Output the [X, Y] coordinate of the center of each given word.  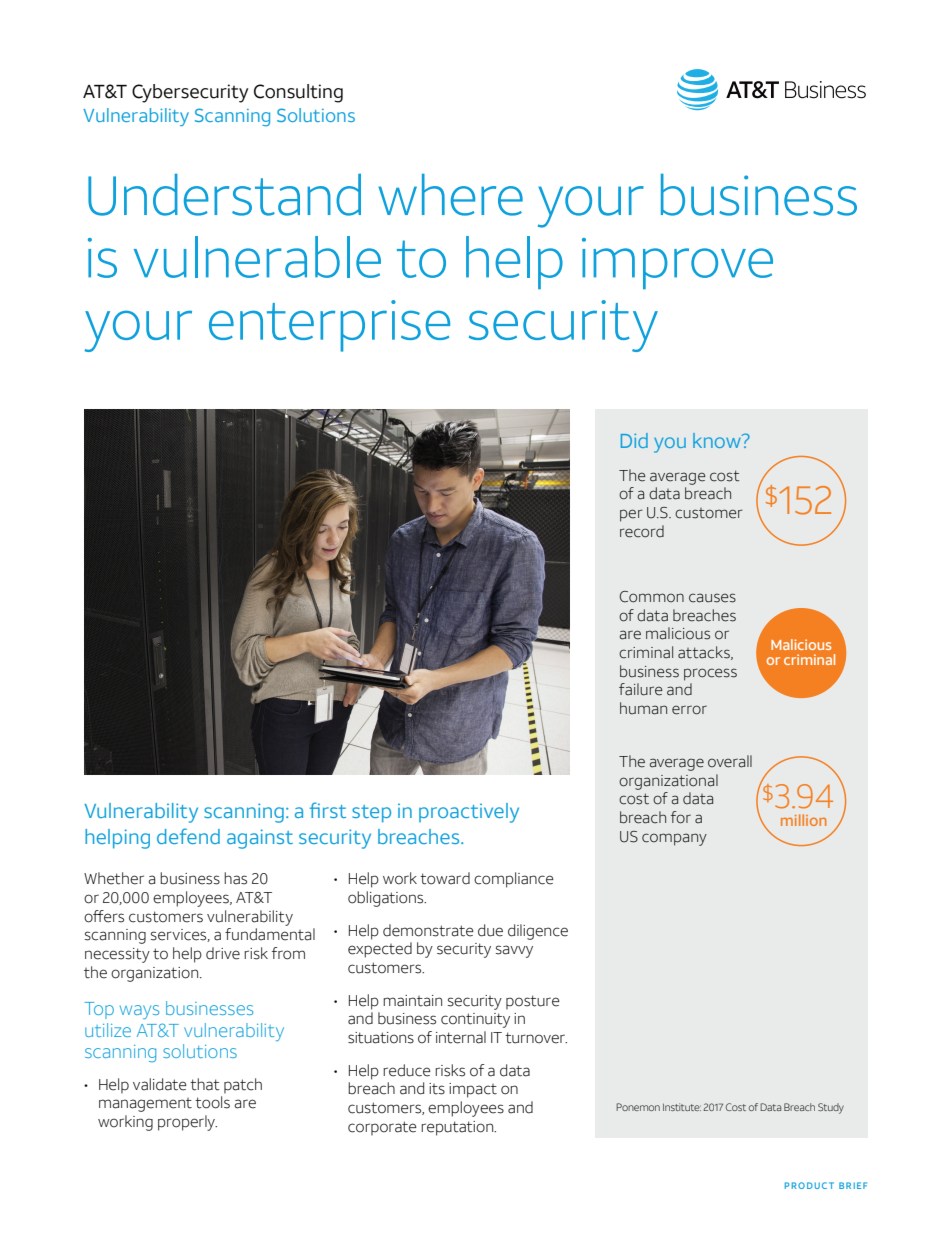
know [718, 440]
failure [640, 689]
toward [445, 878]
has [235, 878]
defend [188, 836]
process [710, 674]
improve [677, 263]
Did [634, 440]
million [804, 820]
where [450, 195]
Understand [224, 195]
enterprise [329, 326]
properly [187, 1123]
